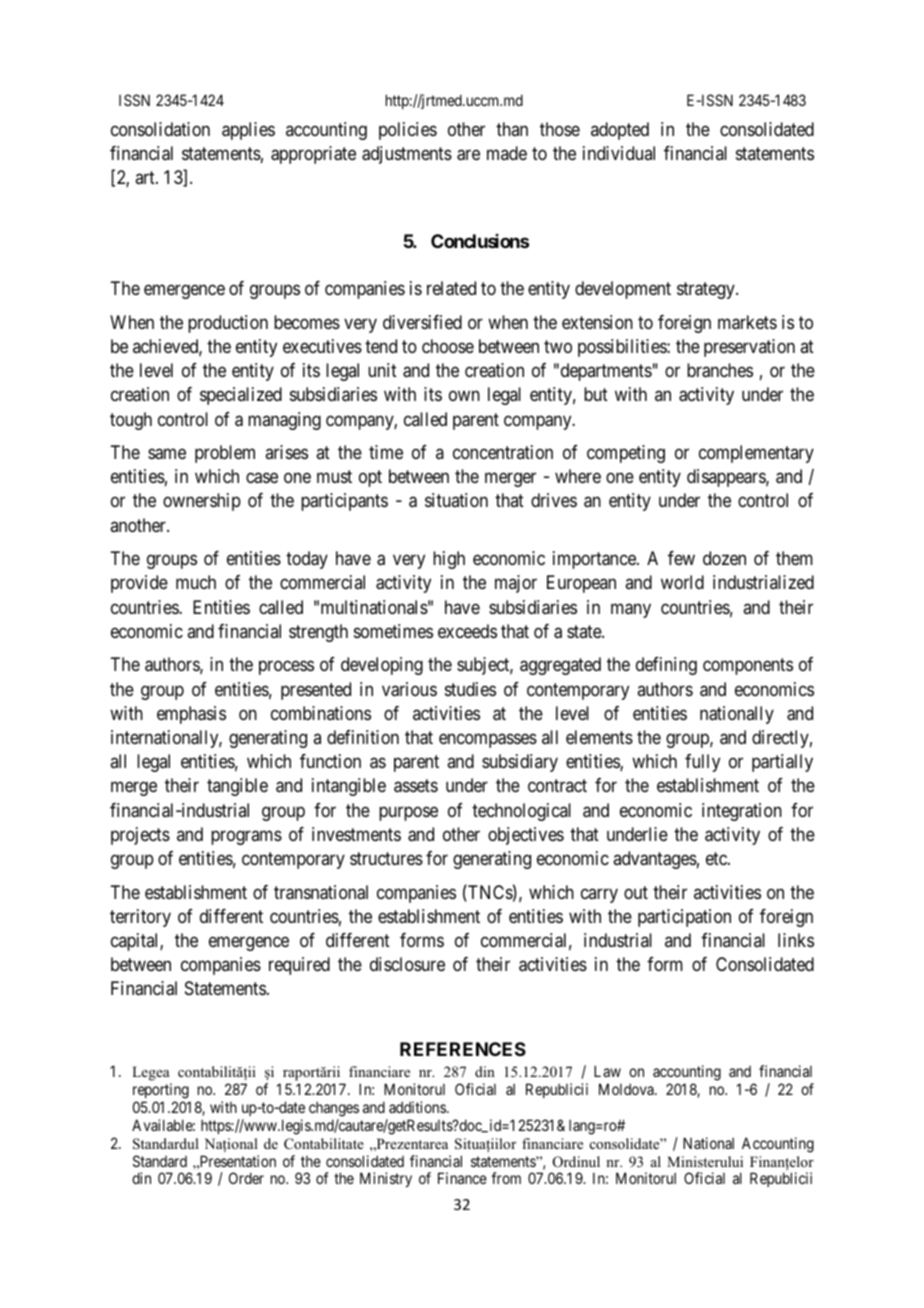  What do you see at coordinates (241, 396) in the screenshot?
I see `specialized` at bounding box center [241, 396].
